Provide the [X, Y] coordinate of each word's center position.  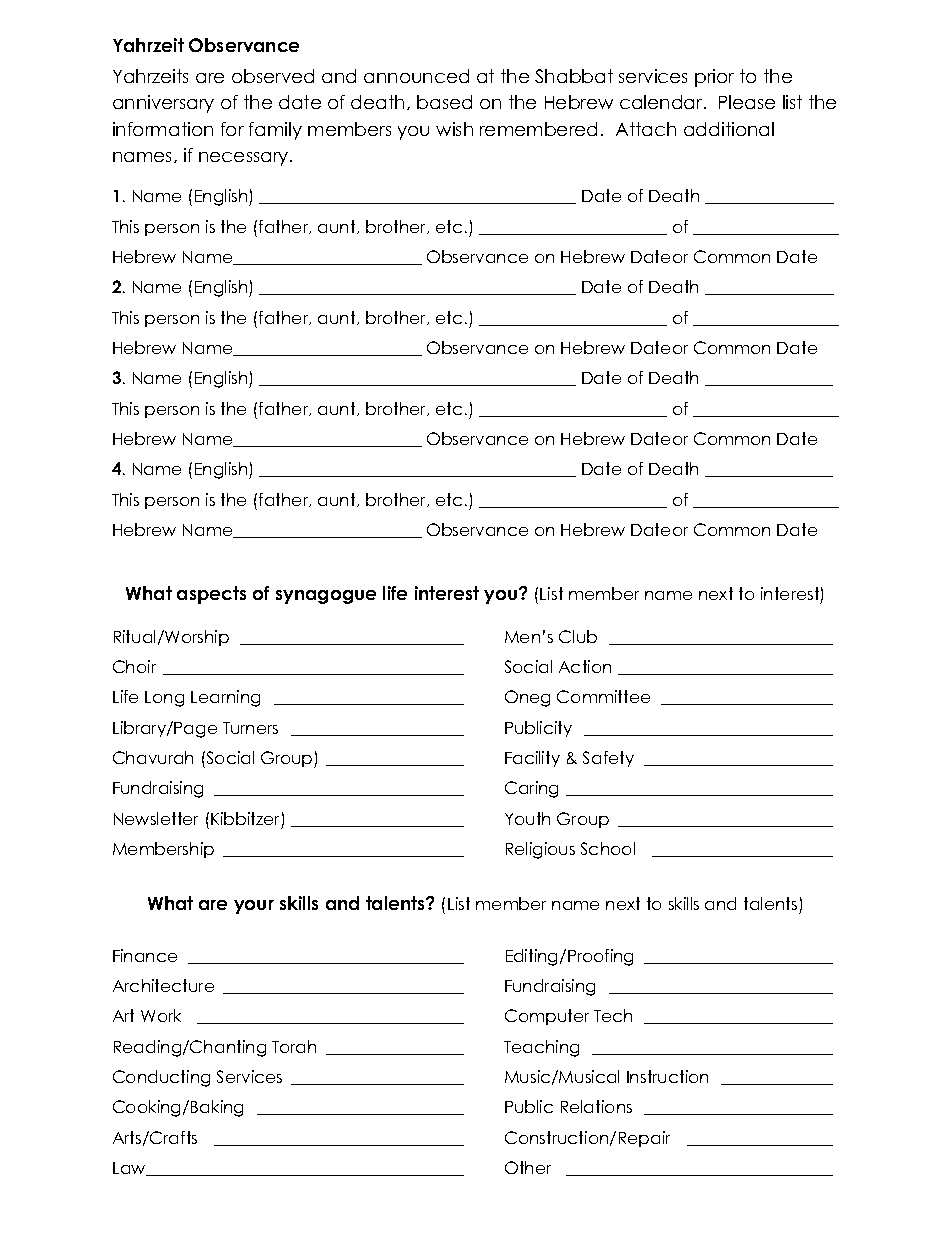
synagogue [326, 597]
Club [578, 636]
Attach [646, 129]
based [444, 102]
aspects [211, 595]
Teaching [541, 1048]
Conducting [161, 1078]
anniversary [163, 104]
